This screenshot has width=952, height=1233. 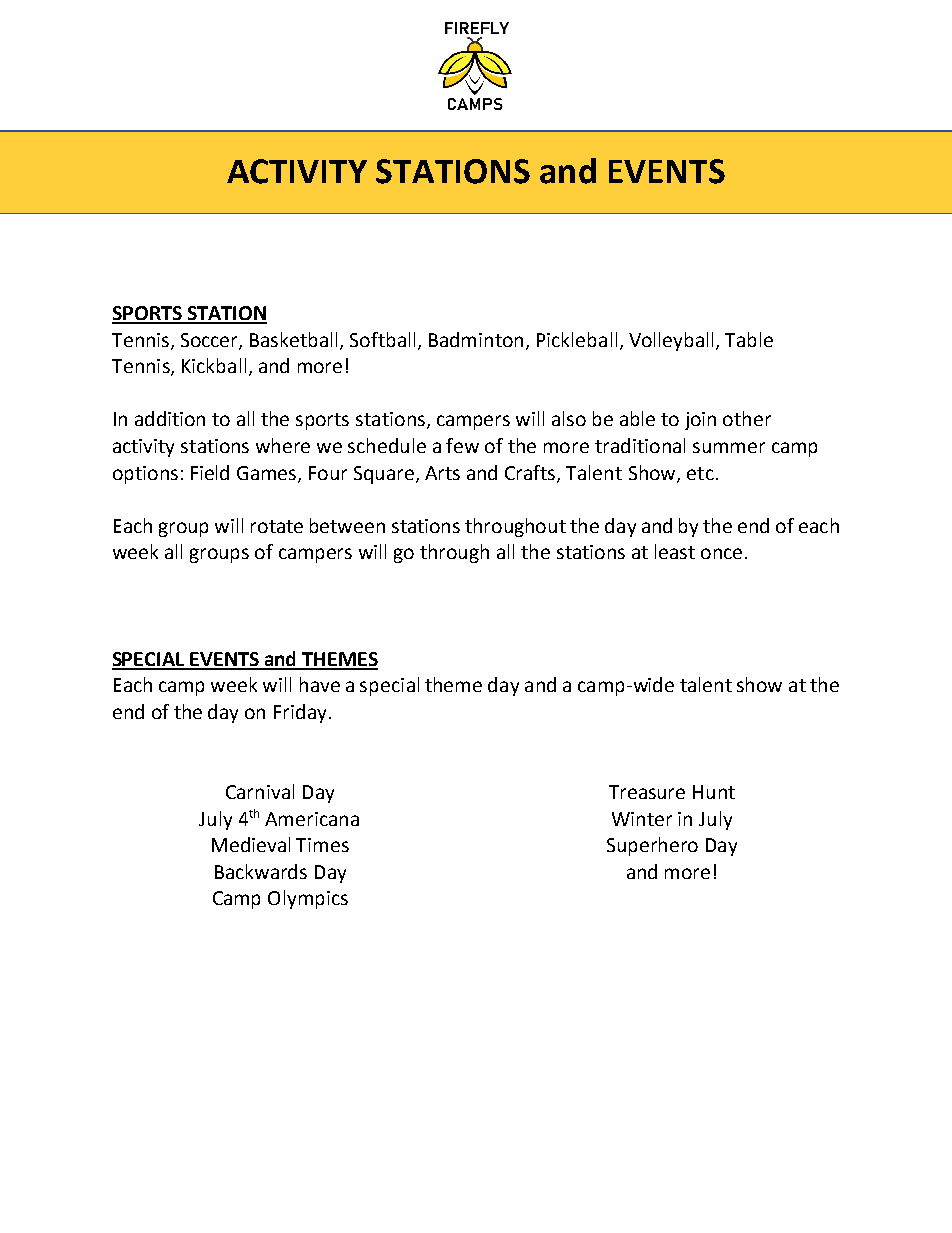 I want to click on Carnival, so click(x=260, y=791).
